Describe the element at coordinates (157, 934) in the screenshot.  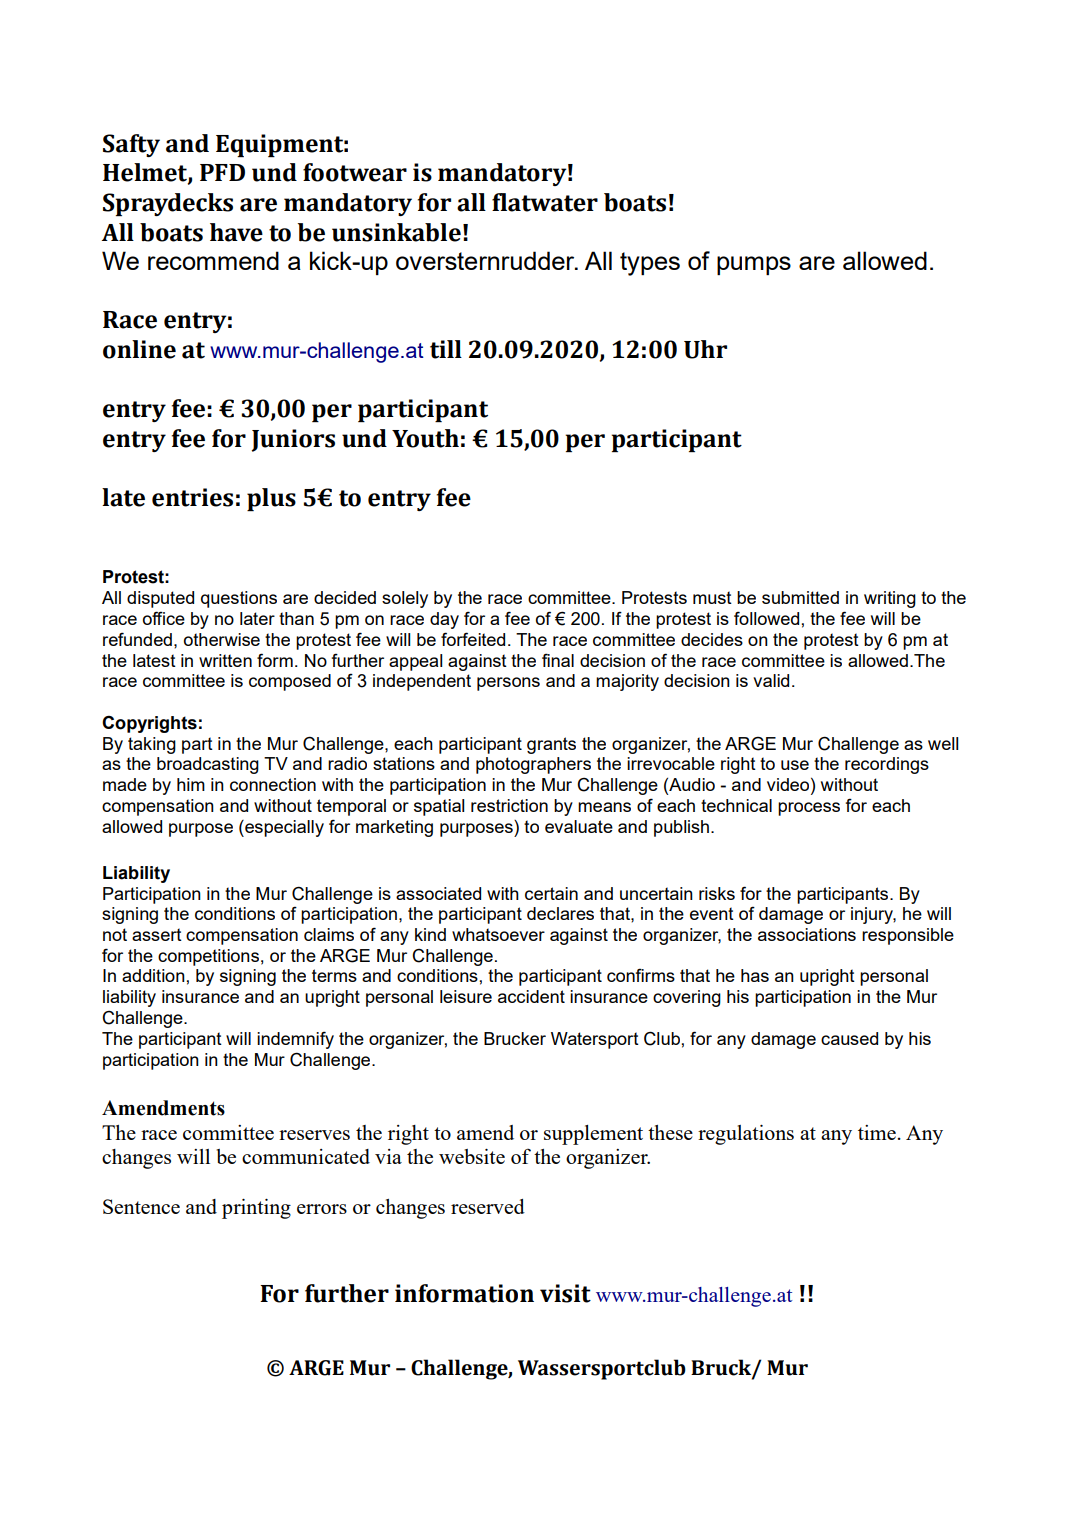
I see `assert` at that location.
